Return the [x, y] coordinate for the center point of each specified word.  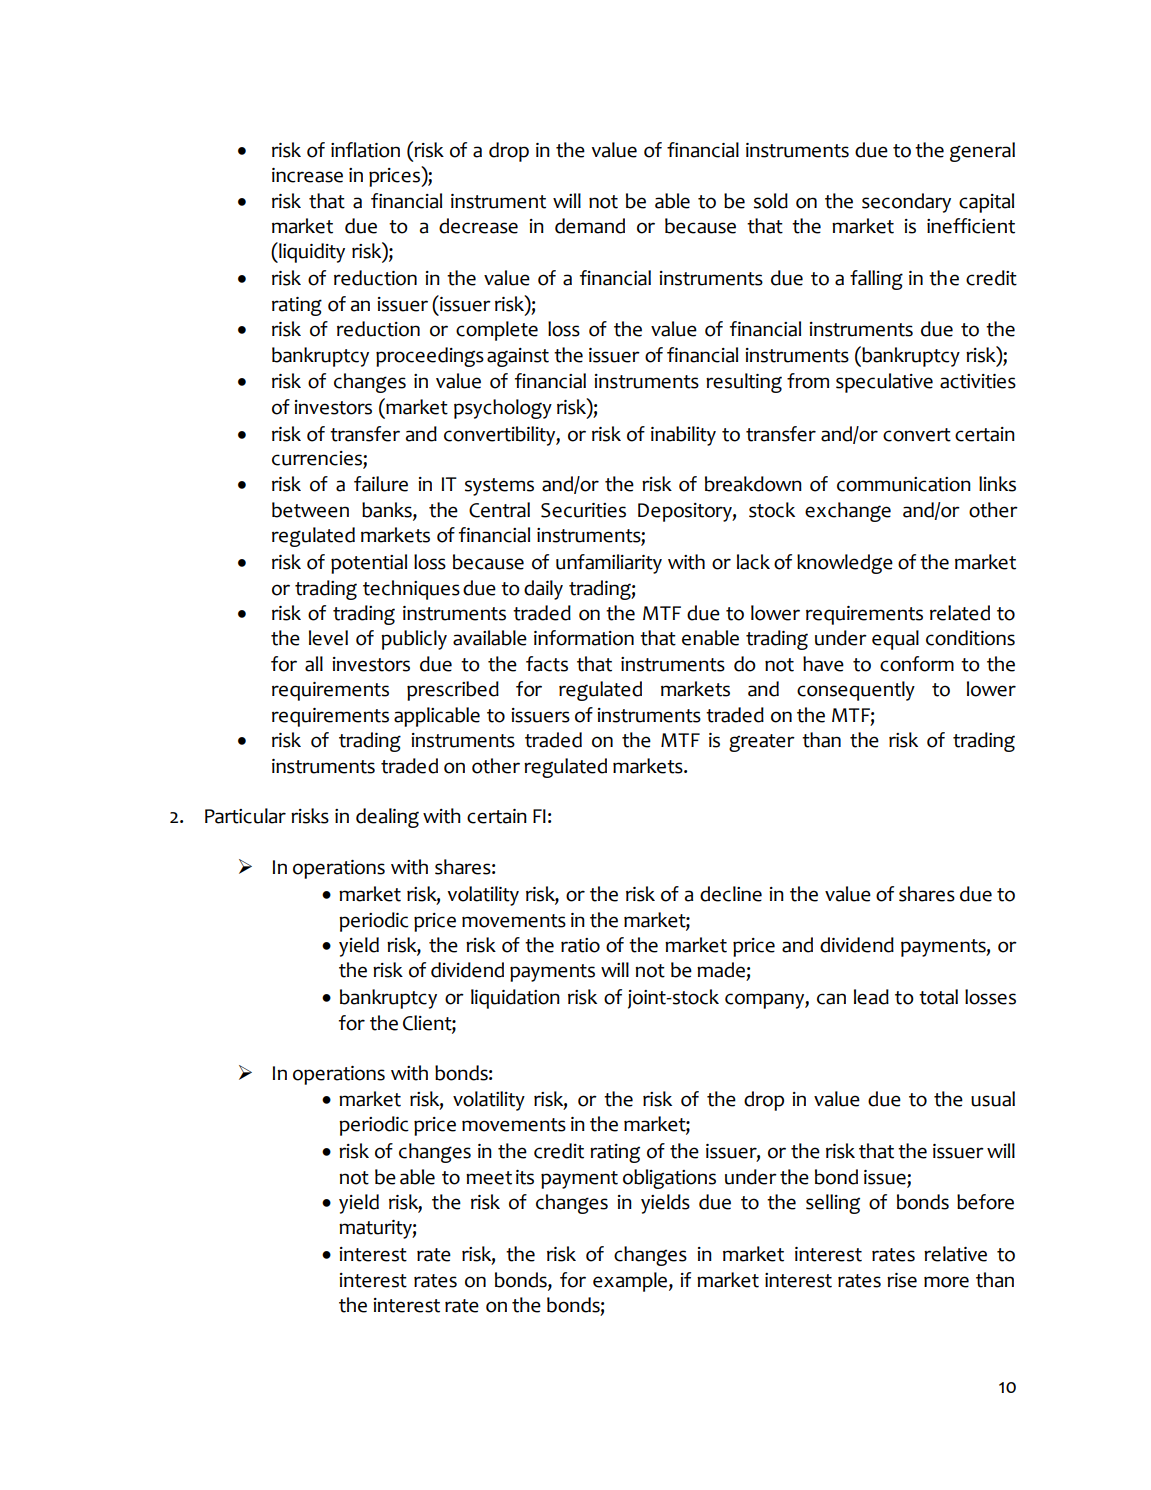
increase [307, 175]
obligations [669, 1179]
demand [590, 226]
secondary [906, 203]
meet [489, 1178]
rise [902, 1280]
